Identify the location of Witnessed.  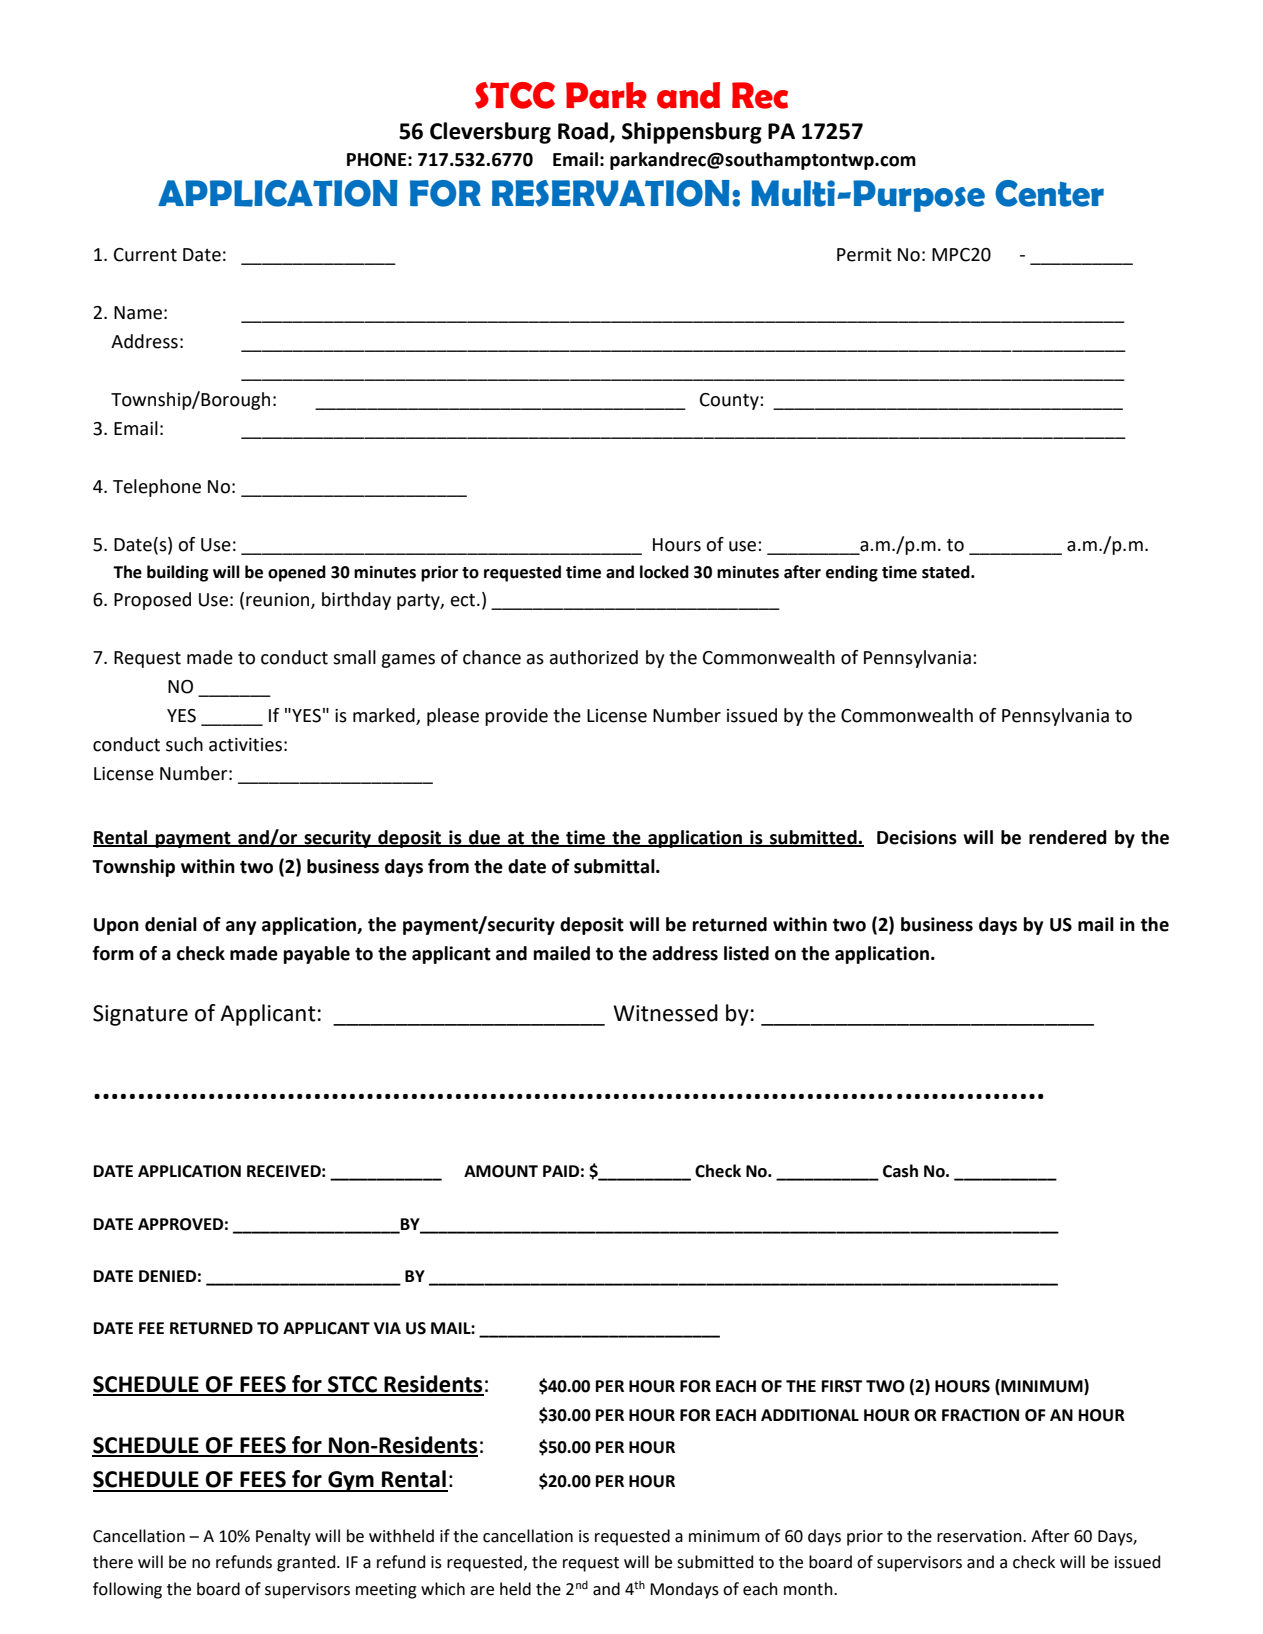
(665, 1013).
